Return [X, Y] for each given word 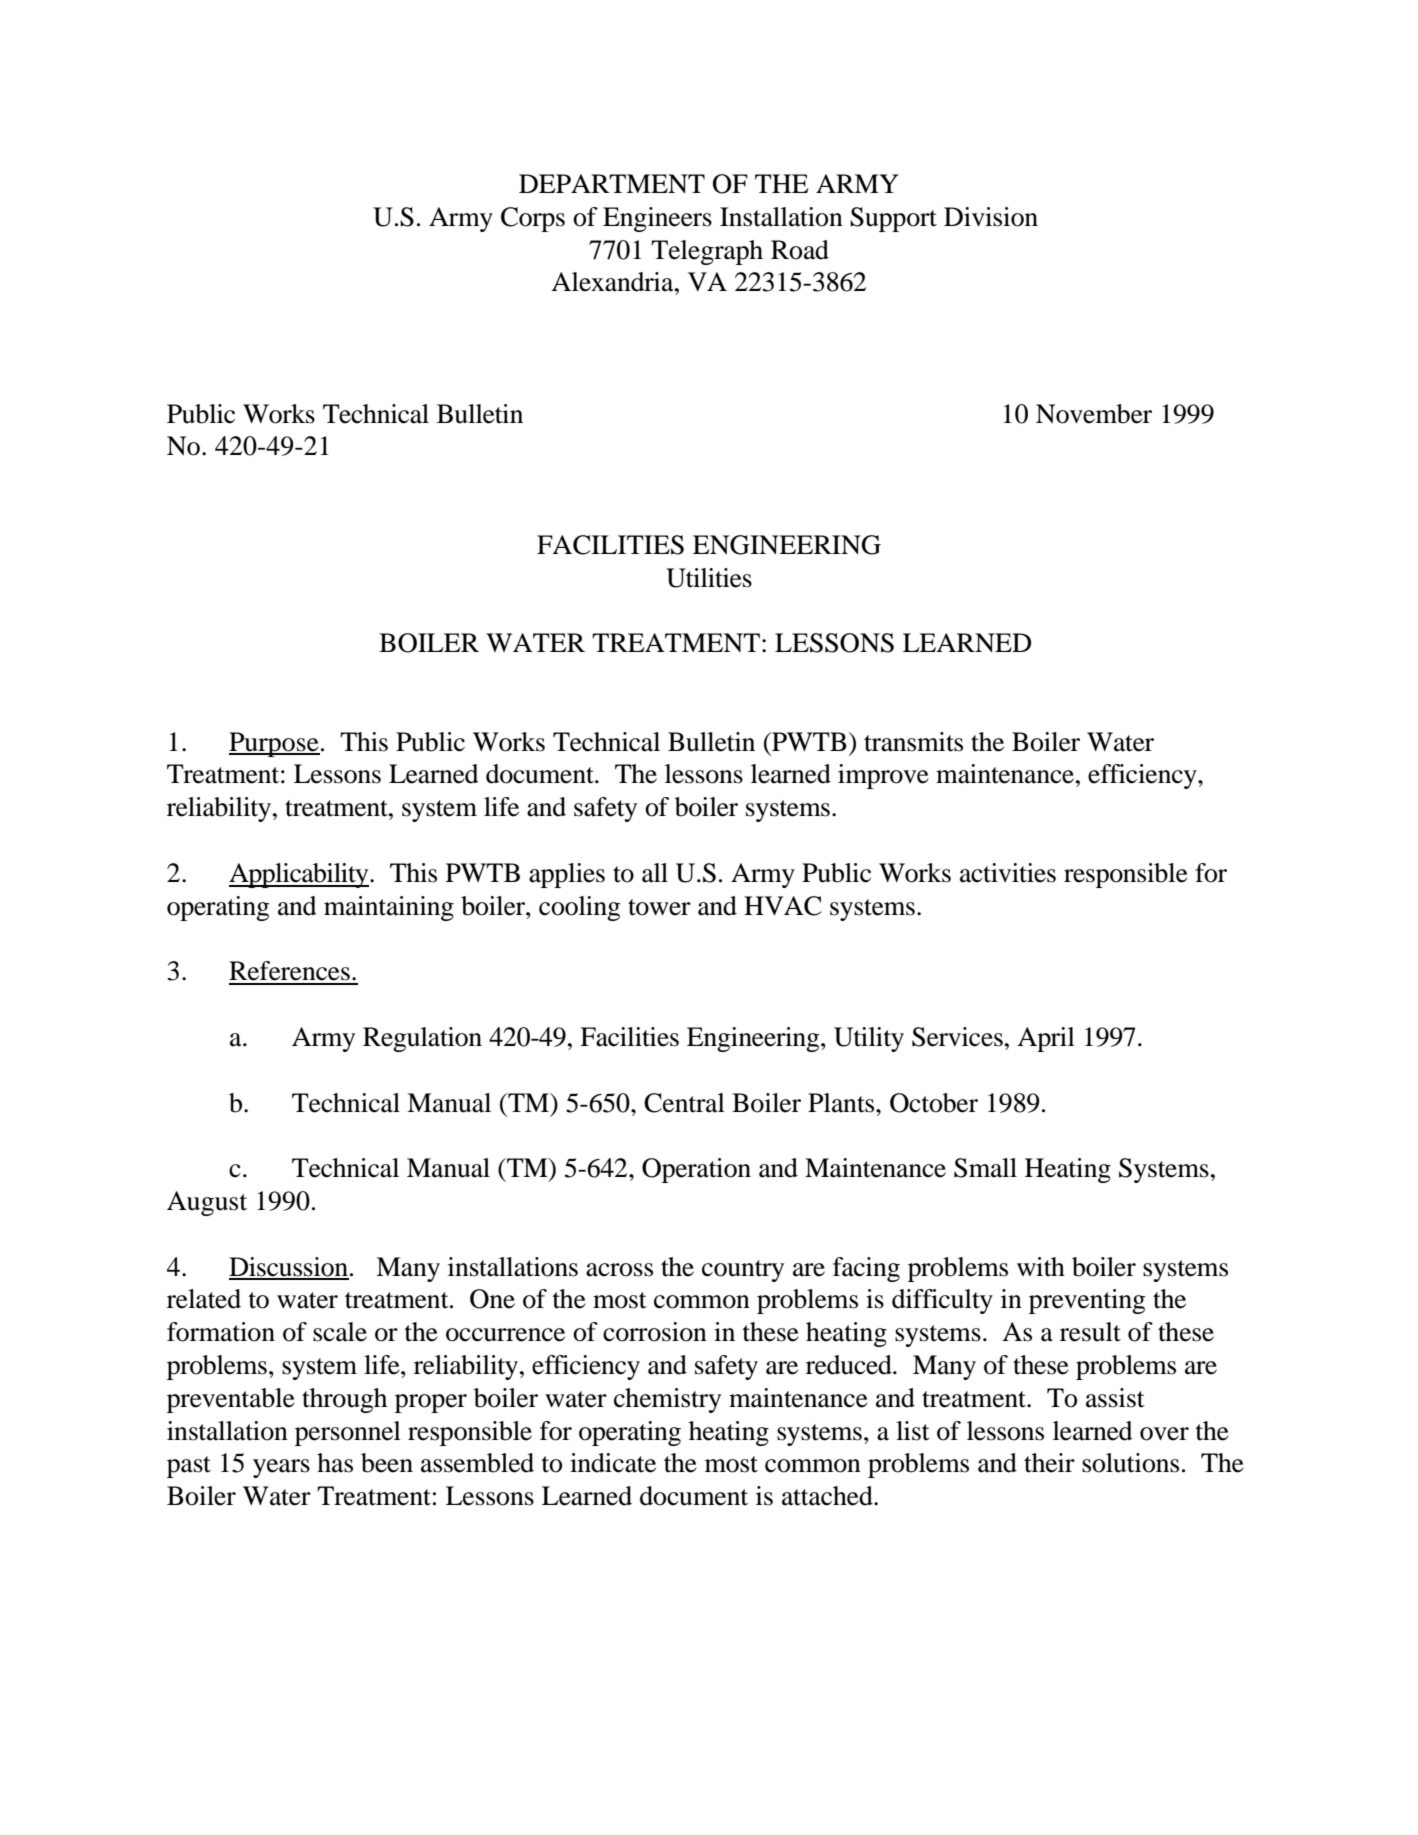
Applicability [300, 875]
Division [991, 217]
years [281, 1468]
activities [1008, 873]
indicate [613, 1463]
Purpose [274, 744]
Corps [533, 219]
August [207, 1203]
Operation [696, 1170]
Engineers [657, 219]
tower [659, 907]
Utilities [709, 578]
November [1094, 414]
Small [985, 1168]
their [1049, 1463]
